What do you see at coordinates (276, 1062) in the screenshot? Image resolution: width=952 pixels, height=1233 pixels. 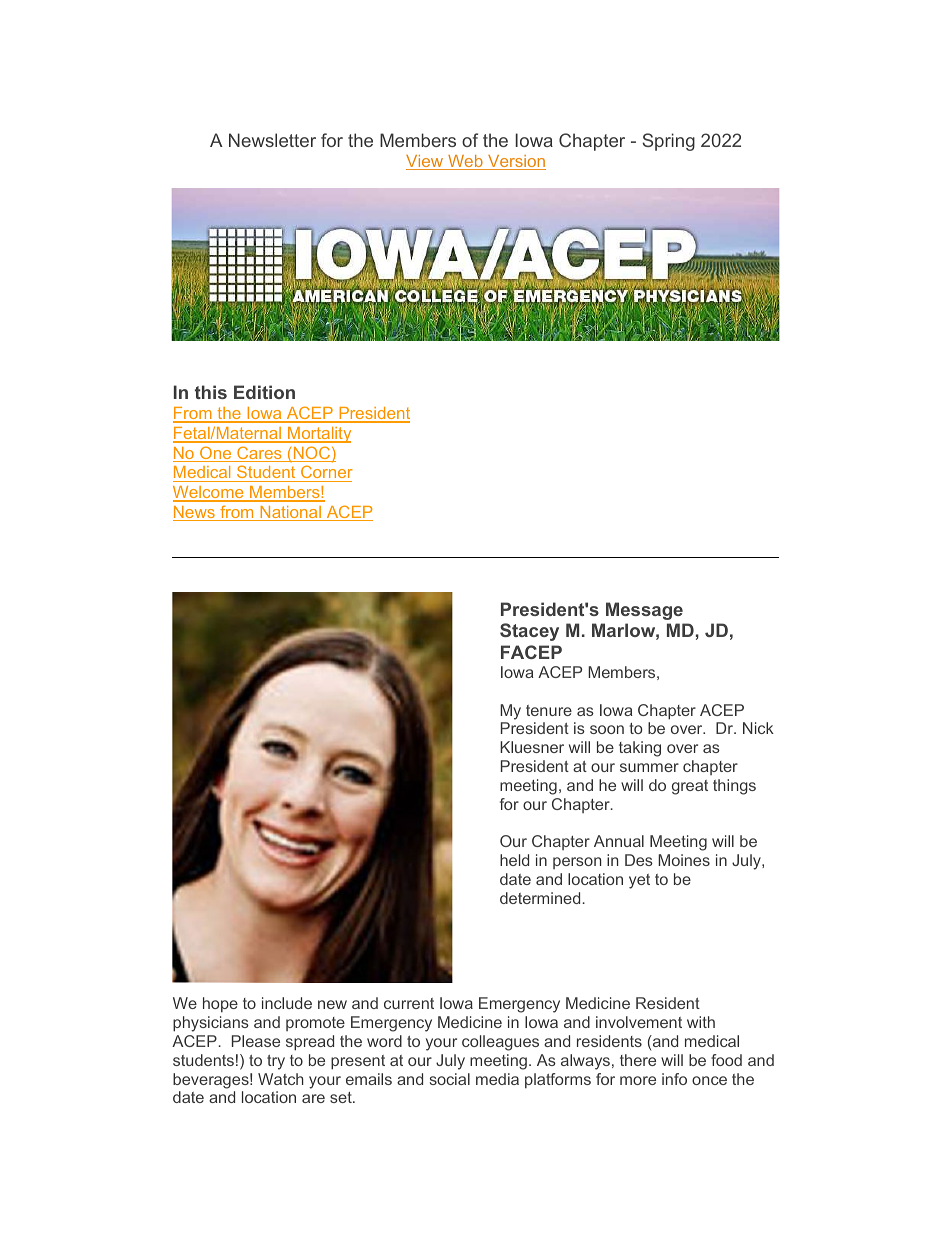 I see `try` at bounding box center [276, 1062].
